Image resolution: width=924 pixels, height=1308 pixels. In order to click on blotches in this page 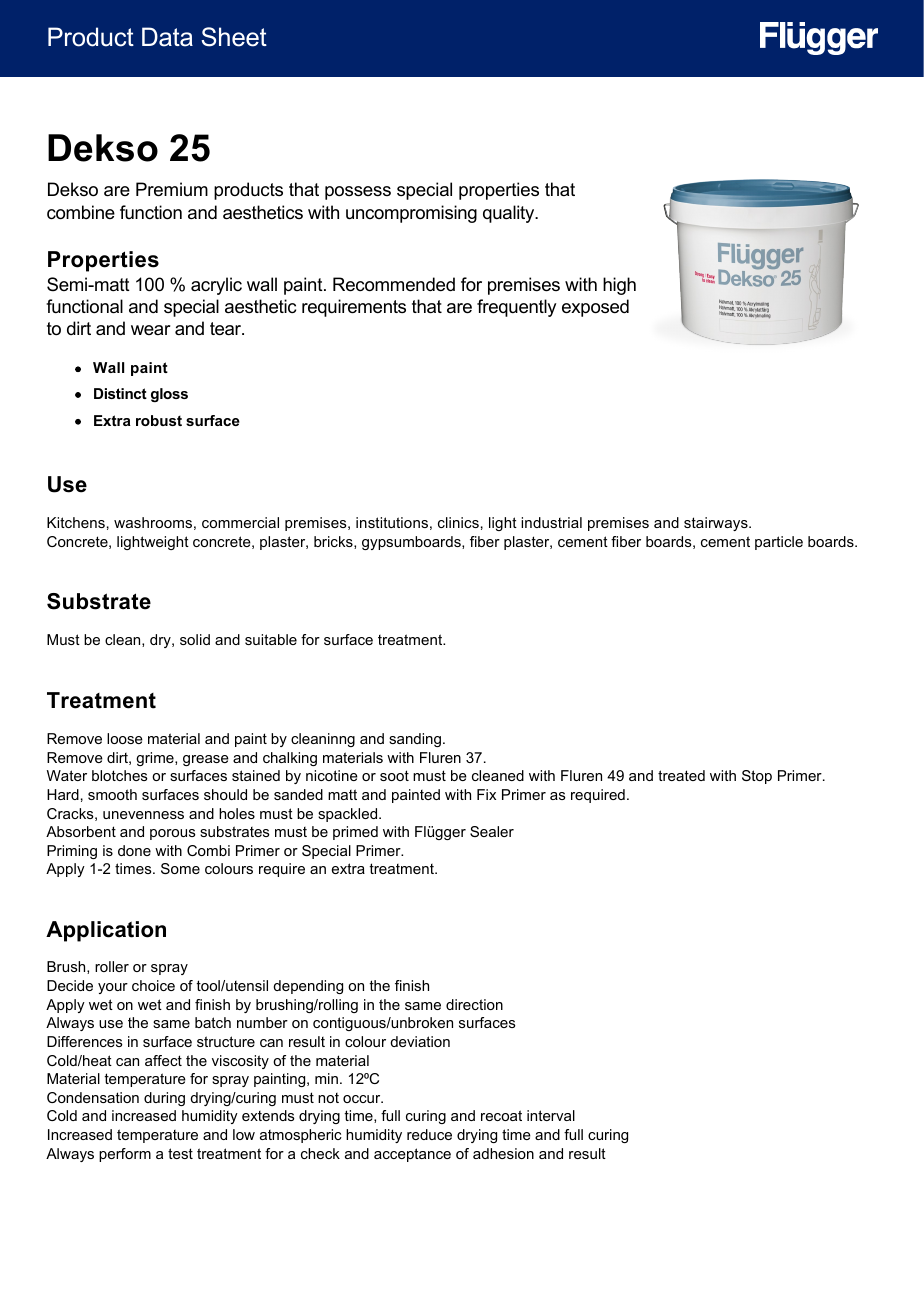, I will do `click(120, 775)`.
